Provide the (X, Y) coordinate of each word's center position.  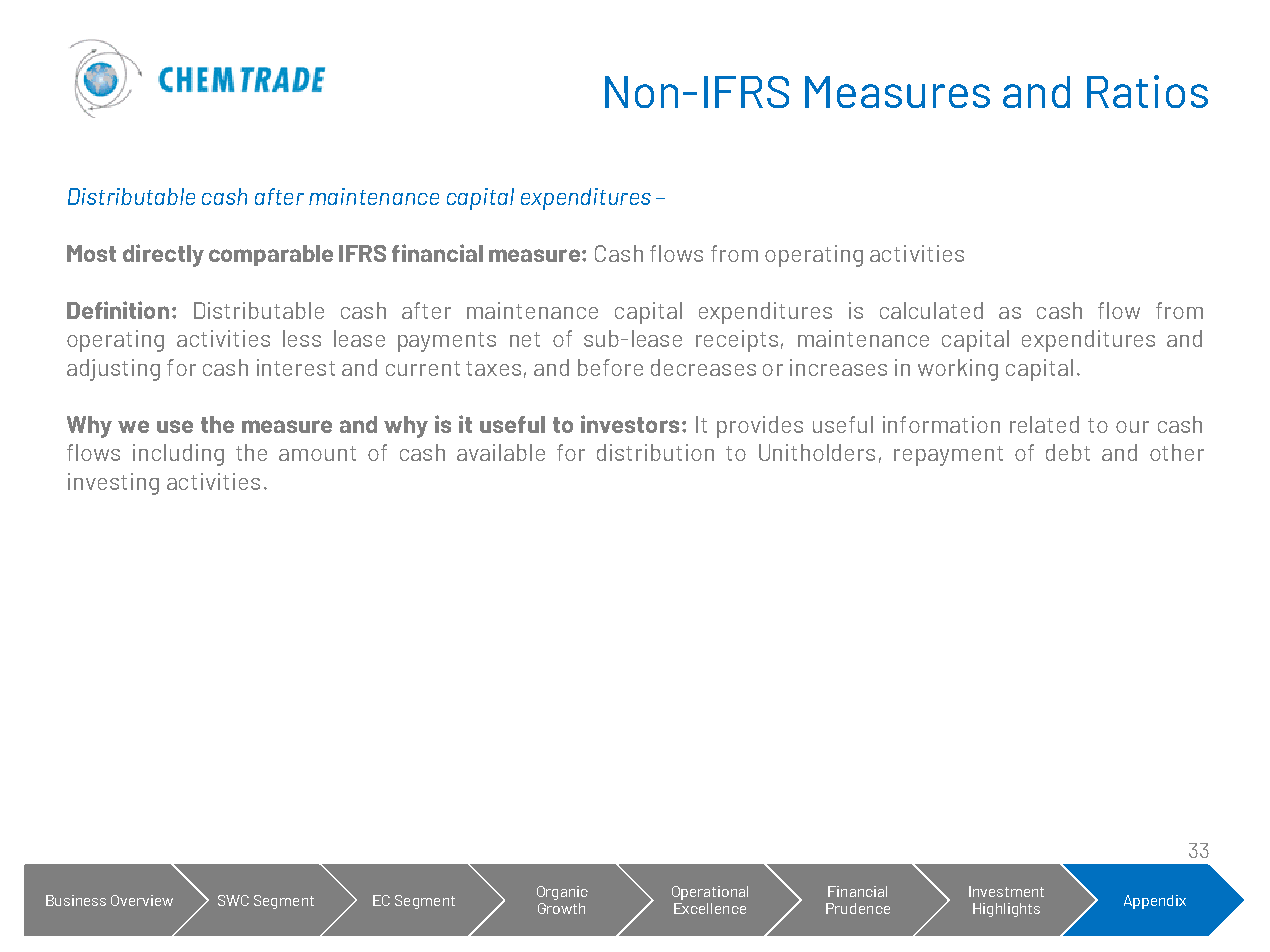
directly (163, 255)
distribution (655, 452)
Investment (1006, 891)
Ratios (1147, 91)
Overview (142, 900)
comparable (271, 255)
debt (1068, 452)
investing (113, 484)
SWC (233, 900)
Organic (562, 893)
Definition (118, 310)
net (525, 339)
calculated (931, 310)
